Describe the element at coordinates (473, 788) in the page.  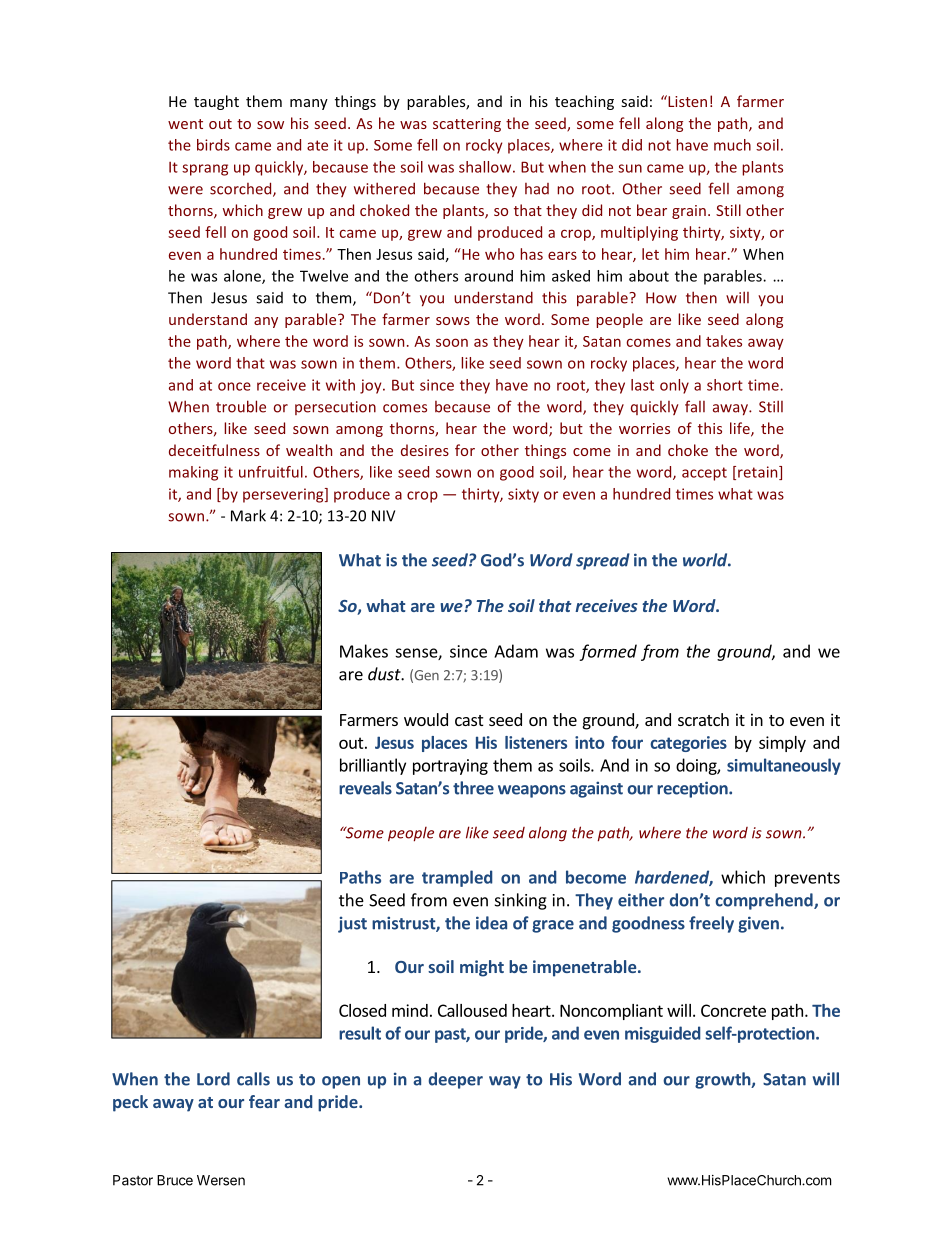
I see `three` at that location.
